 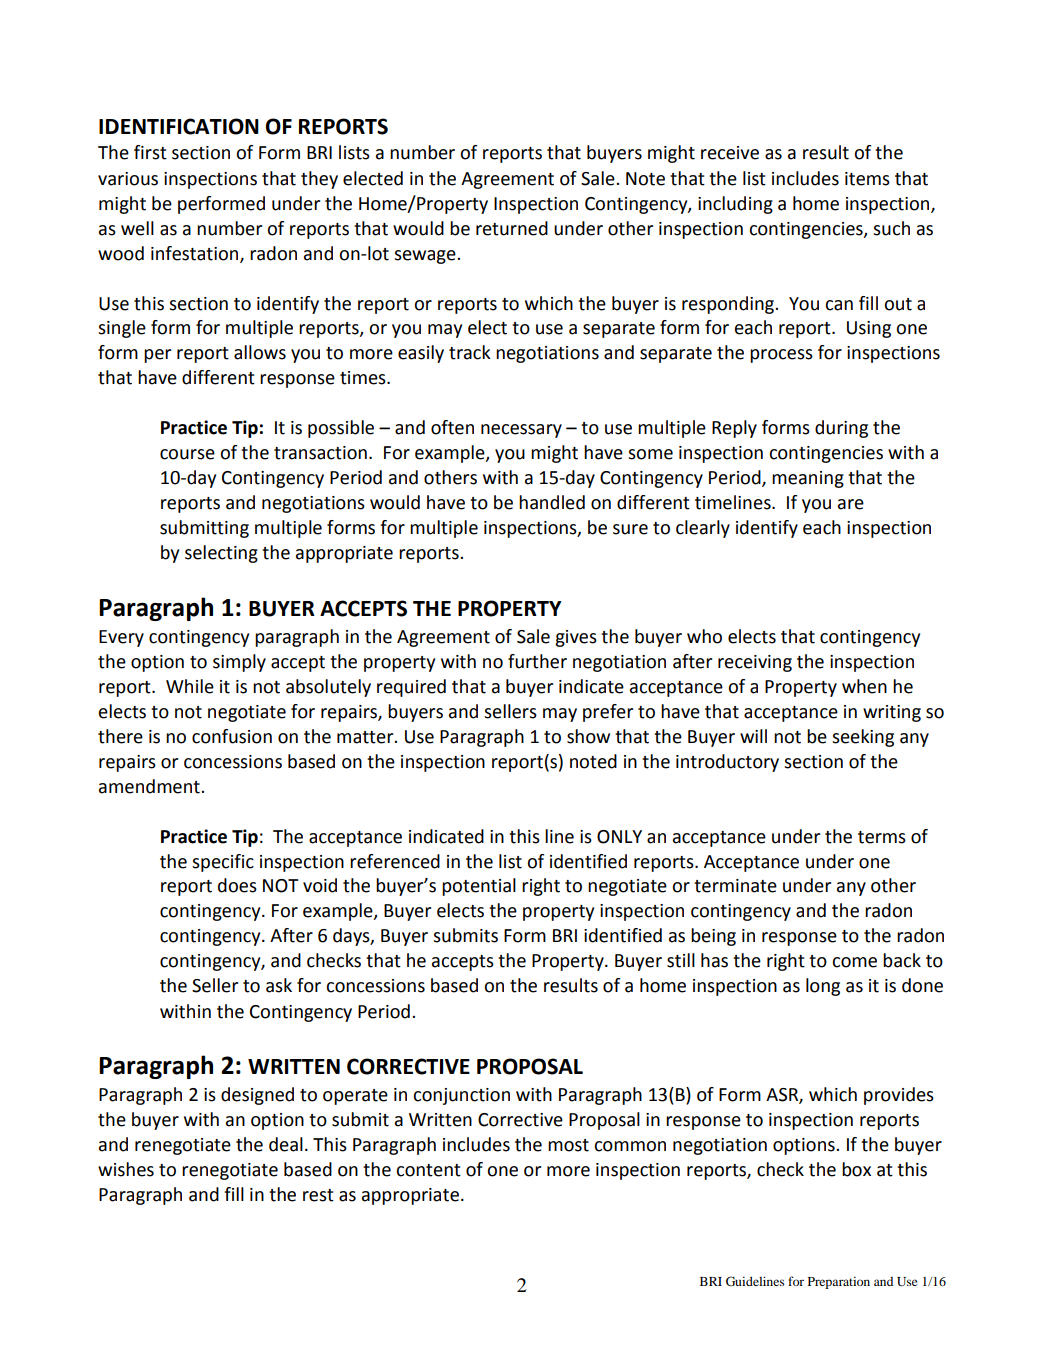 I want to click on course, so click(x=187, y=454).
